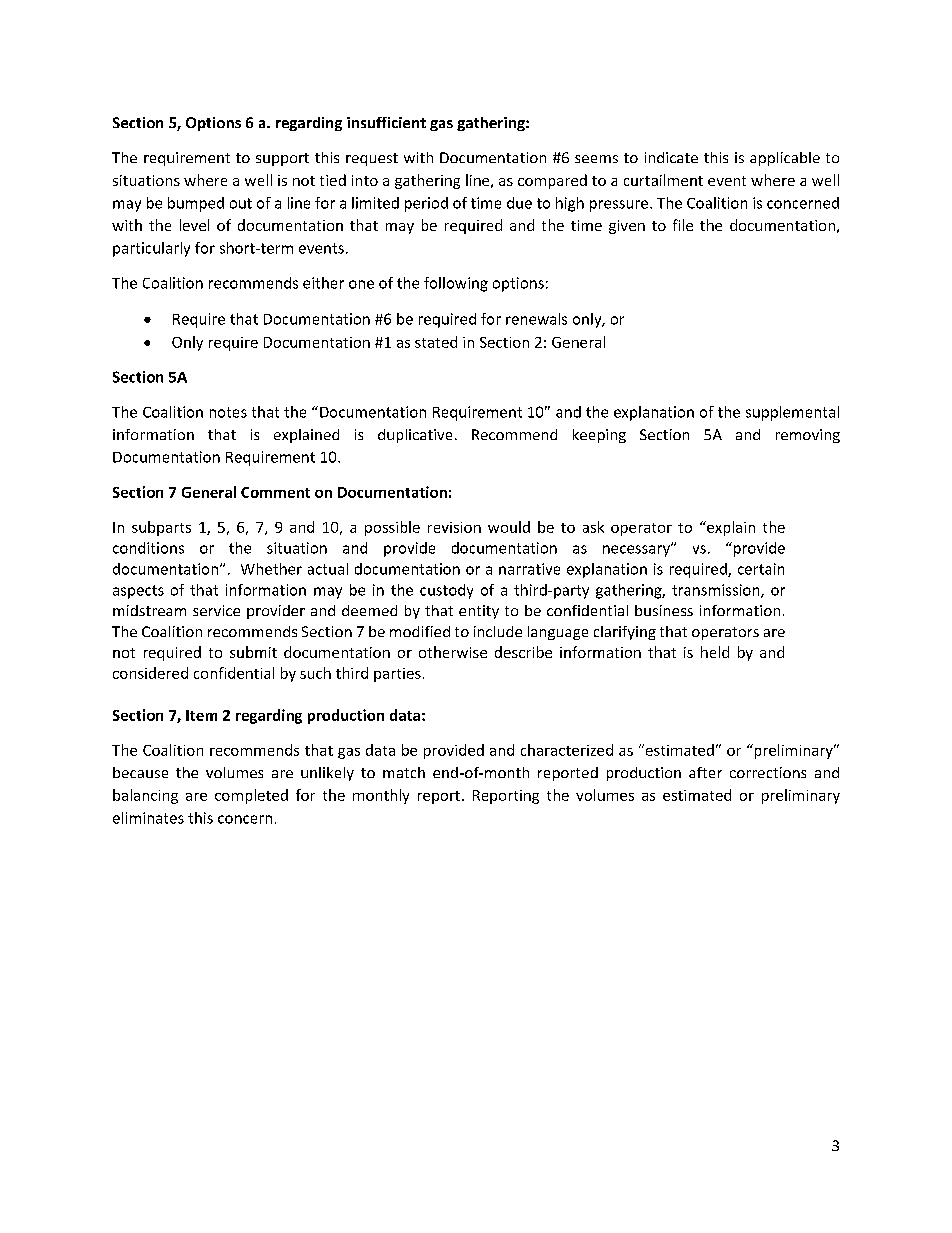  What do you see at coordinates (282, 159) in the image?
I see `support` at bounding box center [282, 159].
